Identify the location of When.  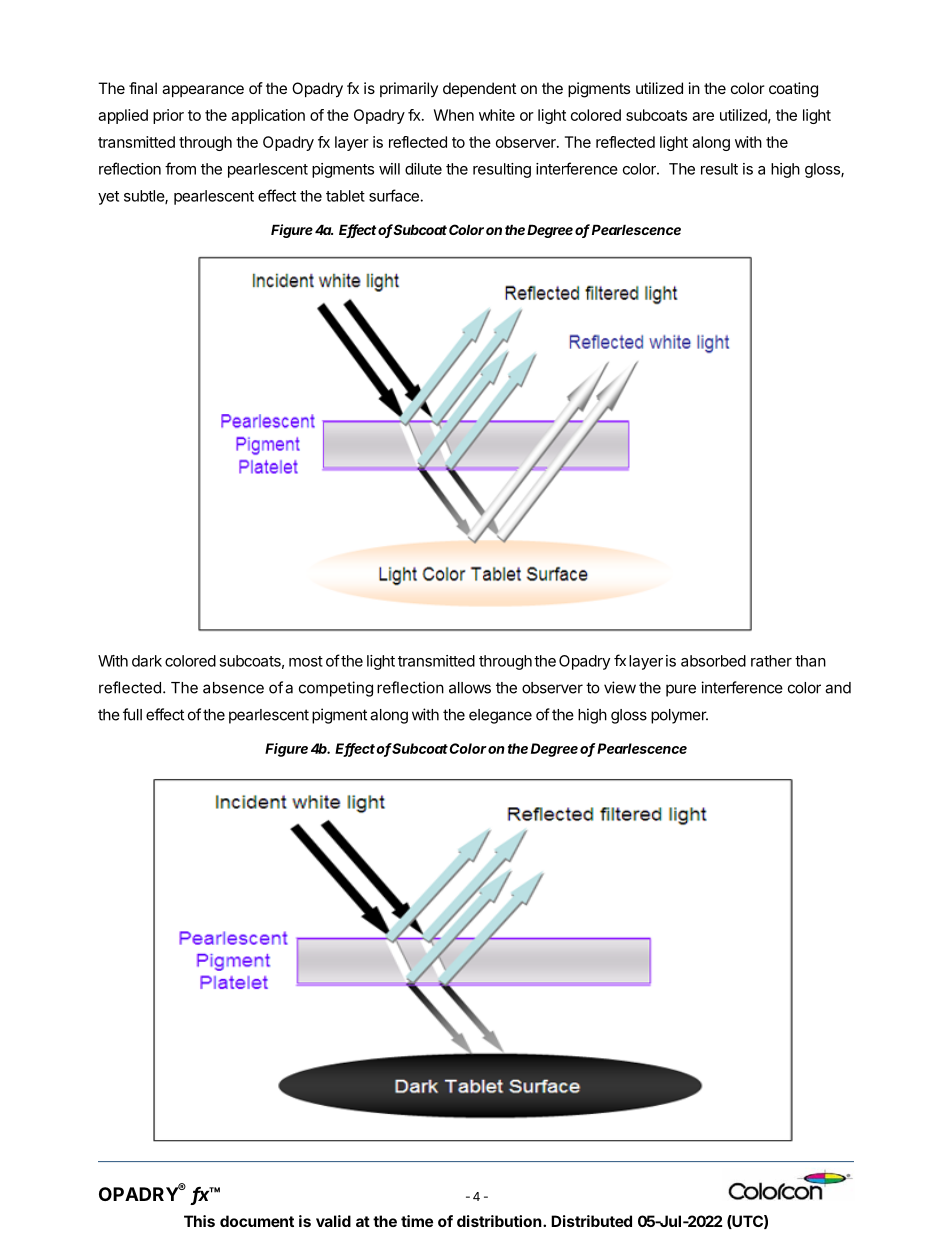
(454, 115).
